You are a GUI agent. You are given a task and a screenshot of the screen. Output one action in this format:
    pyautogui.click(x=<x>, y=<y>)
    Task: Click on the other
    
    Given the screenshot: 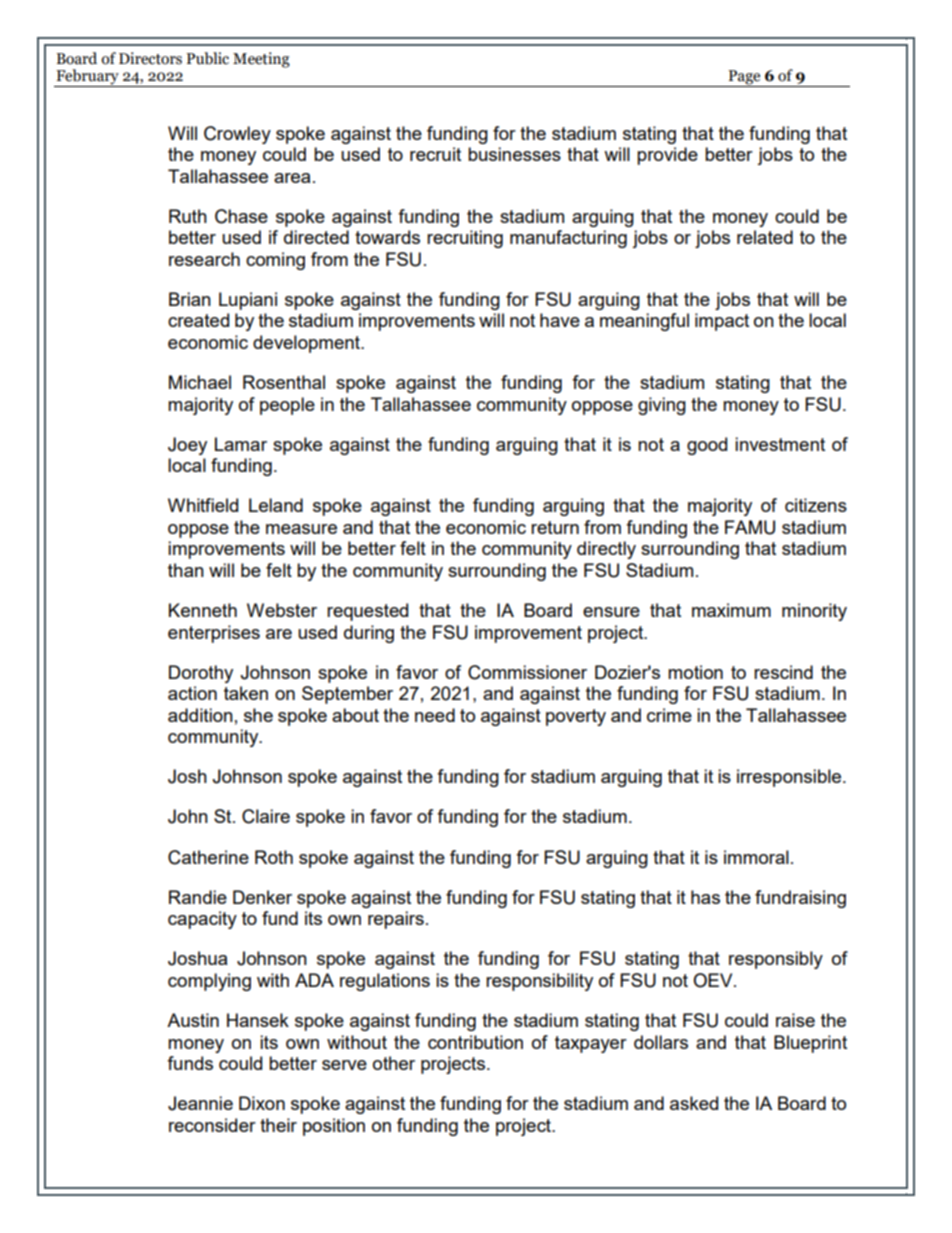 What is the action you would take?
    pyautogui.click(x=394, y=1063)
